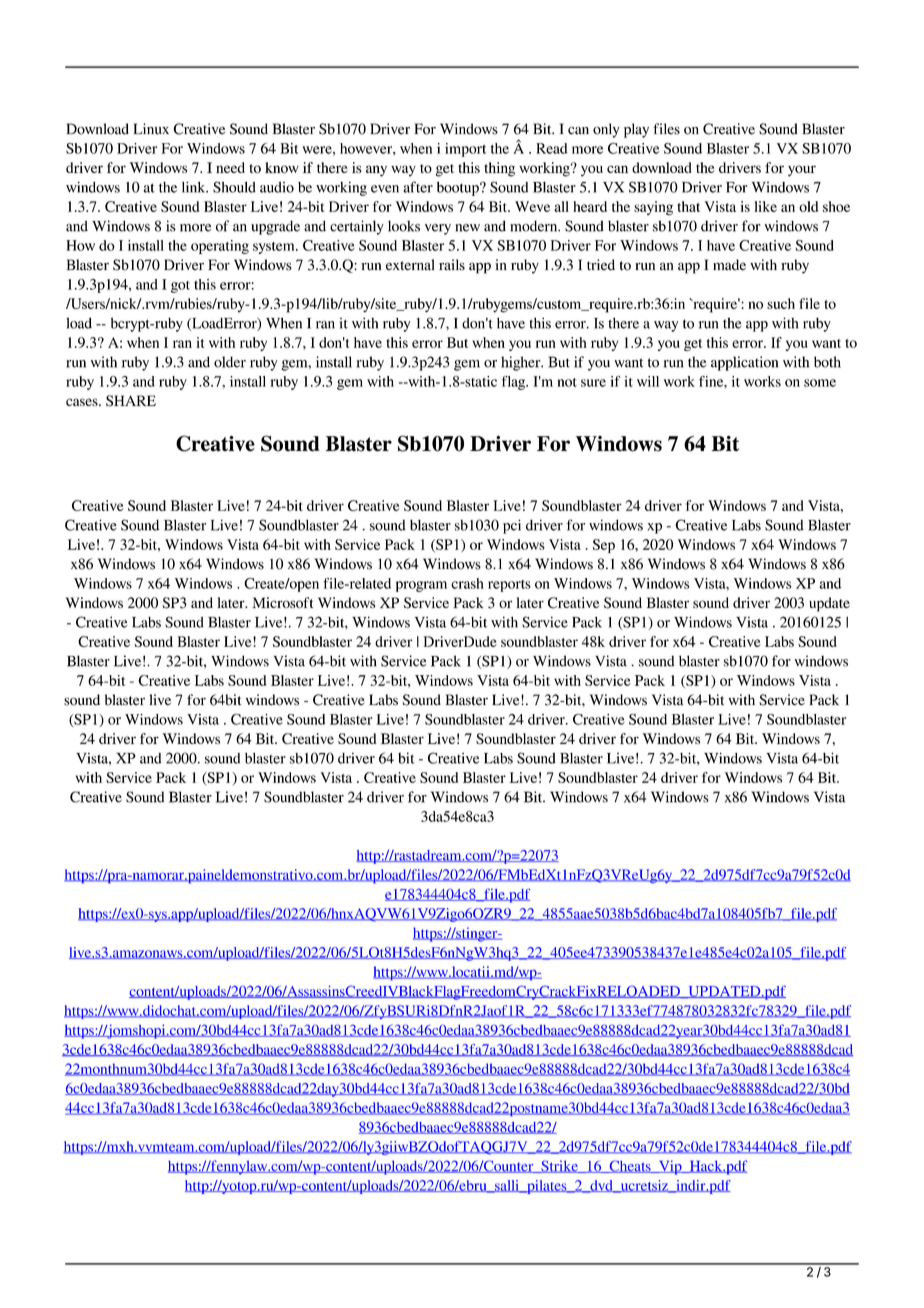  I want to click on application, so click(745, 363).
